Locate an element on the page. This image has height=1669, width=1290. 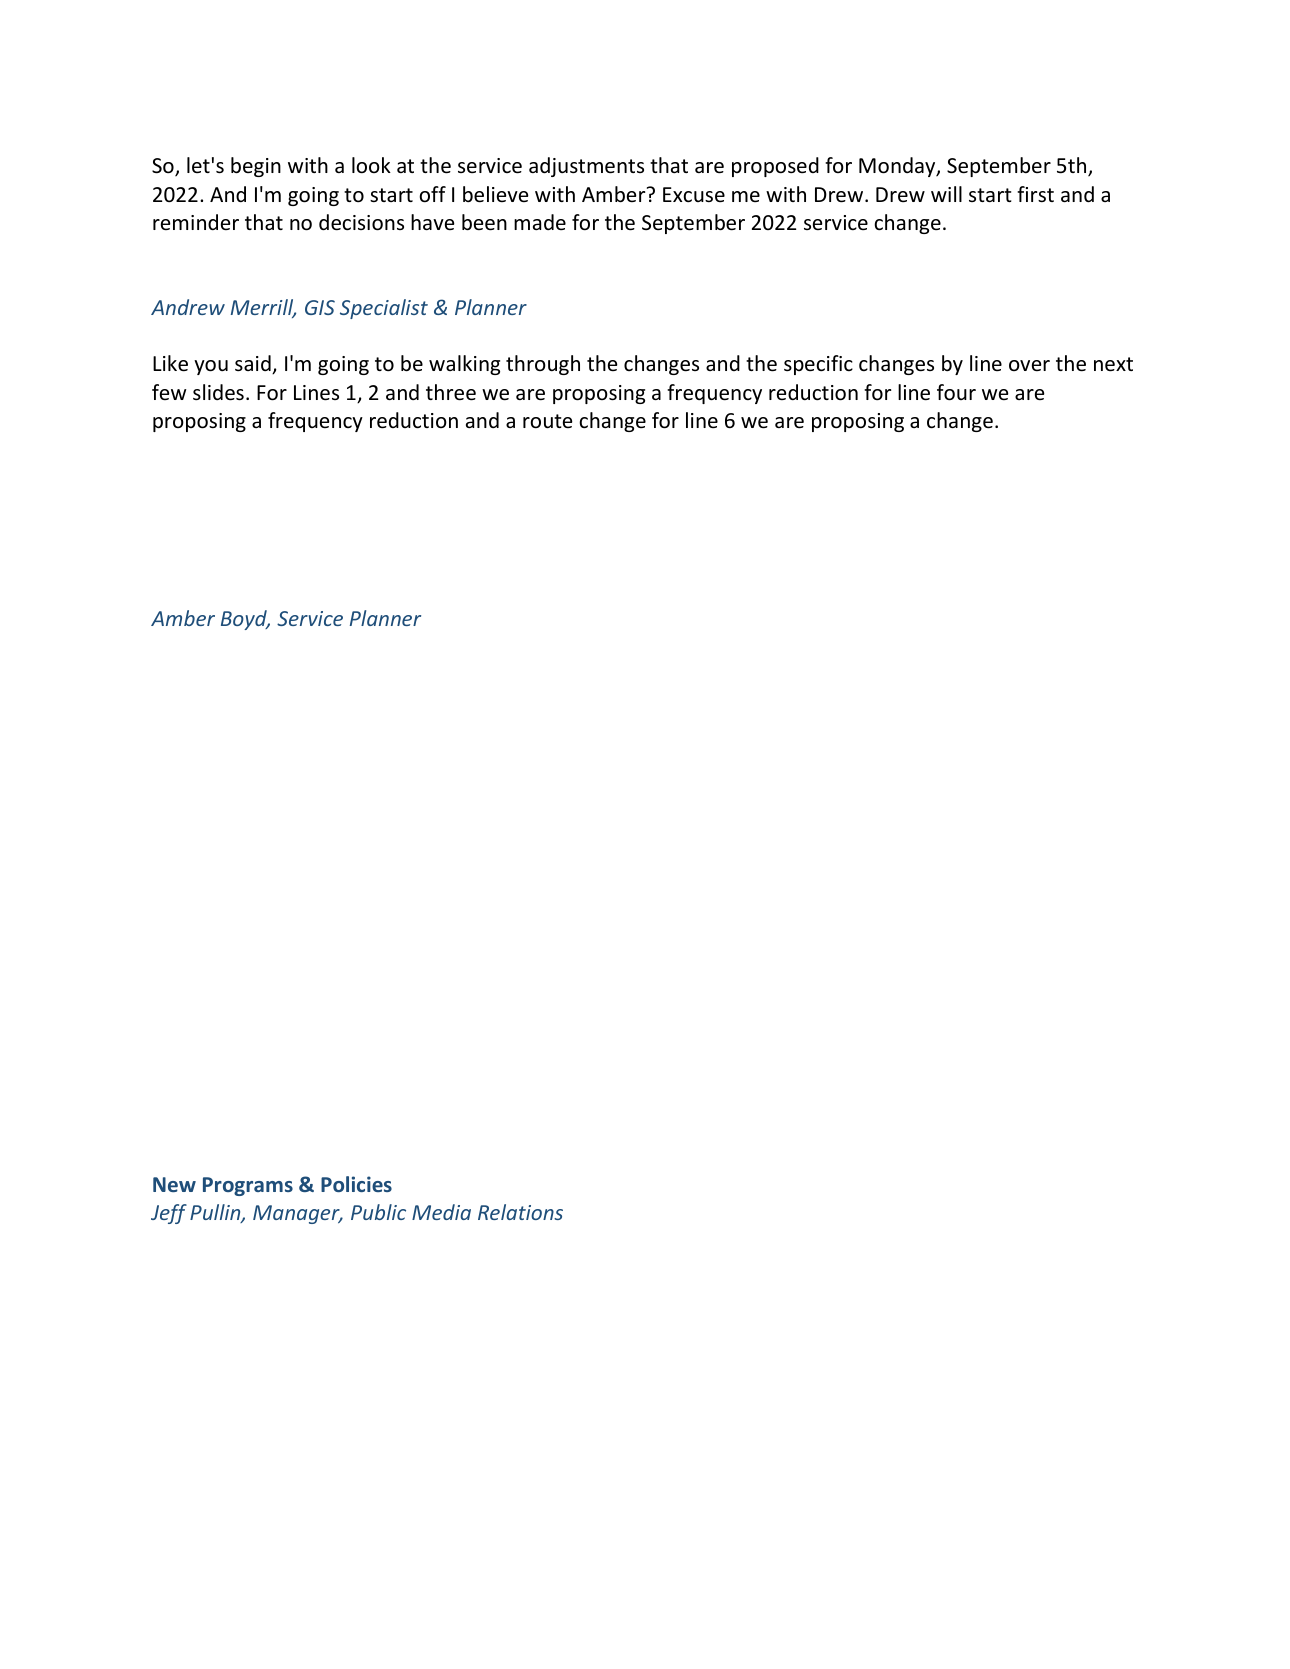
Programs is located at coordinates (248, 1186).
